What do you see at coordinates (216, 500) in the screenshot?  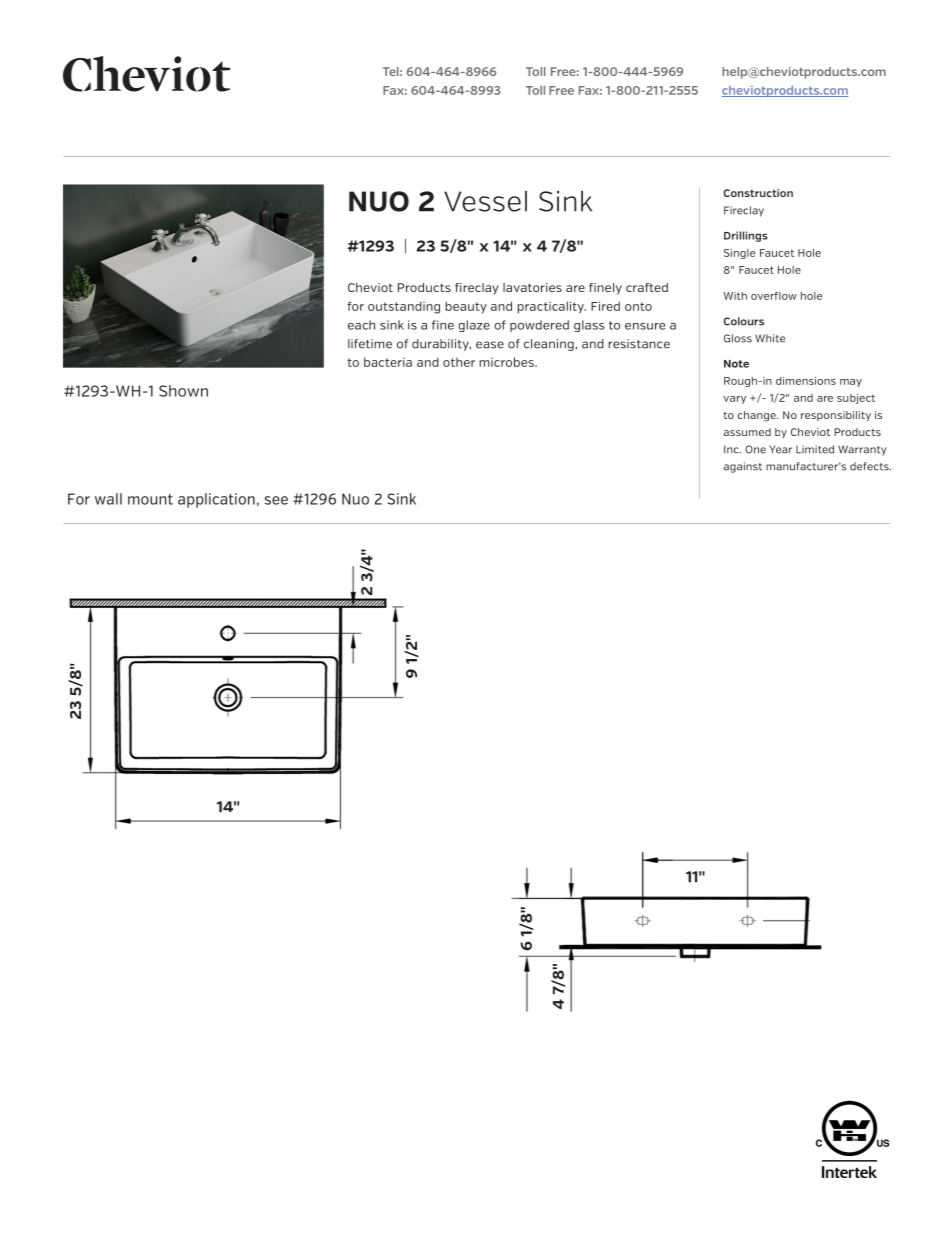 I see `application` at bounding box center [216, 500].
